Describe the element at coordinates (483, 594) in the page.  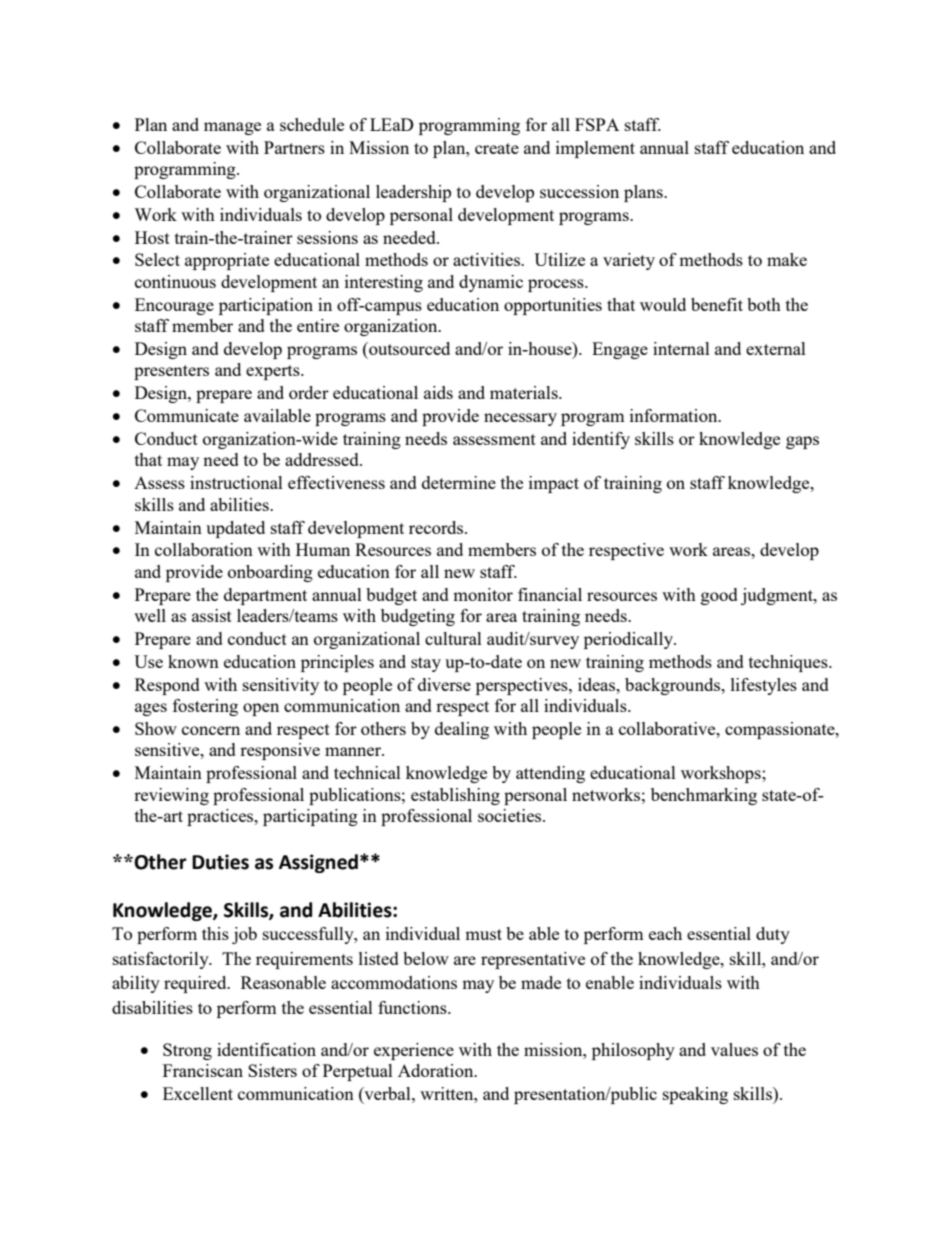
I see `monitor` at that location.
